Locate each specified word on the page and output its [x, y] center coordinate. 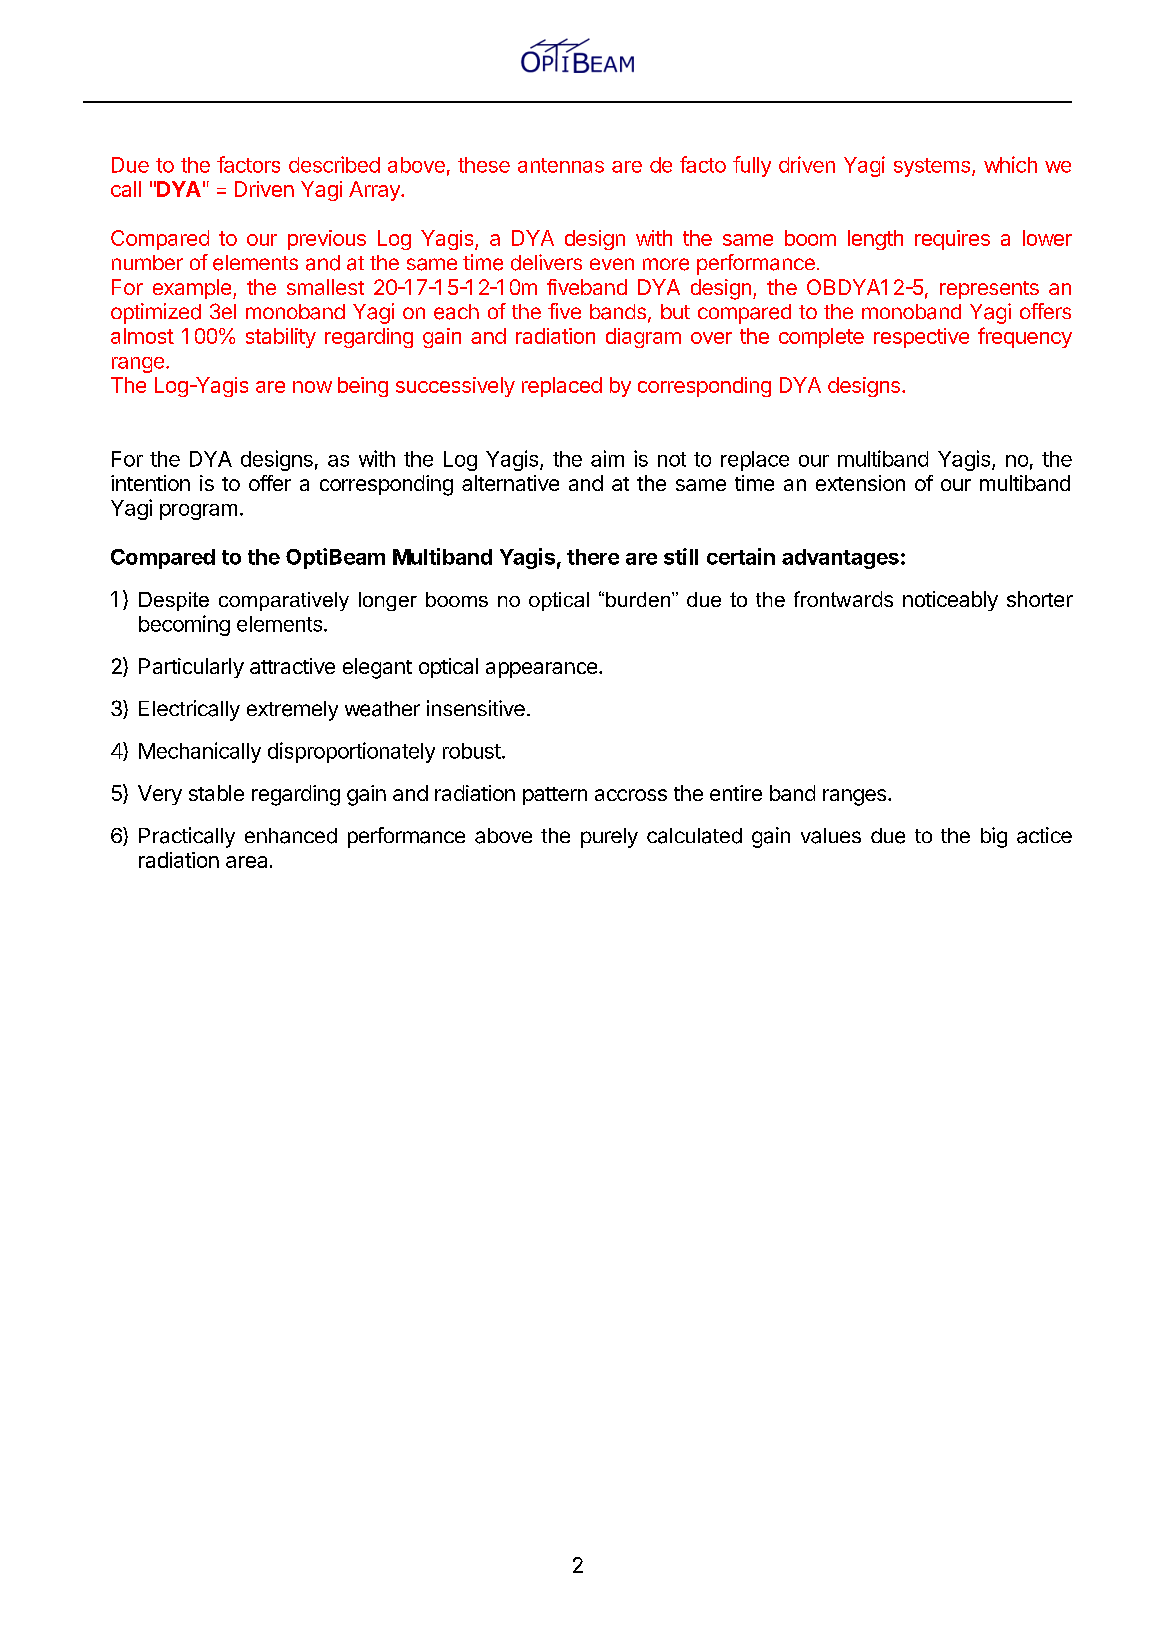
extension [860, 483]
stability [281, 338]
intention [150, 483]
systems [932, 167]
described [334, 164]
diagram [643, 338]
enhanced [291, 836]
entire [736, 793]
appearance [543, 670]
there [593, 557]
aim [607, 458]
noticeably [950, 601]
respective [921, 338]
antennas [561, 165]
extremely [292, 711]
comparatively [284, 601]
